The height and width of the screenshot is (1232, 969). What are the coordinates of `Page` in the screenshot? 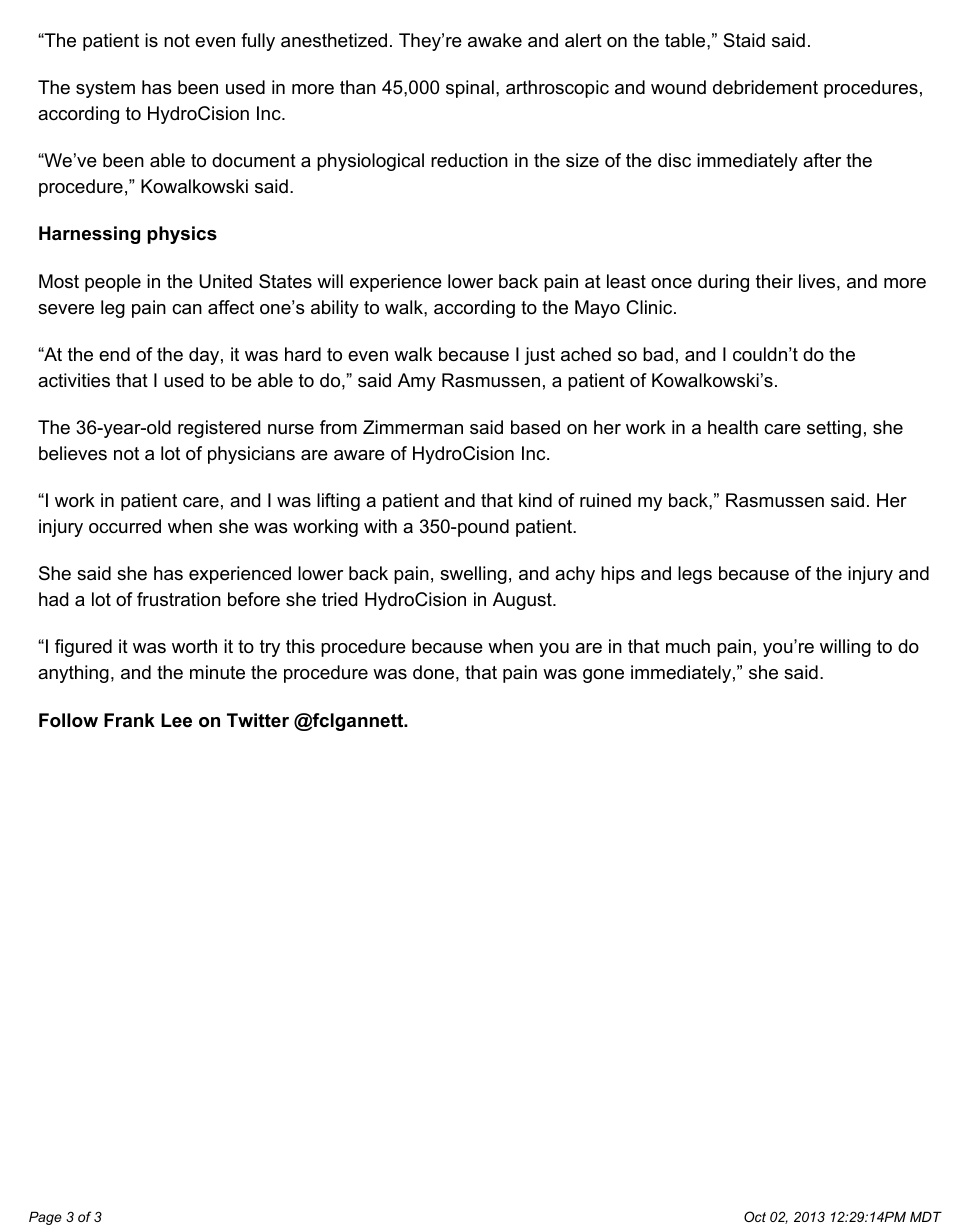 It's located at (45, 1218).
